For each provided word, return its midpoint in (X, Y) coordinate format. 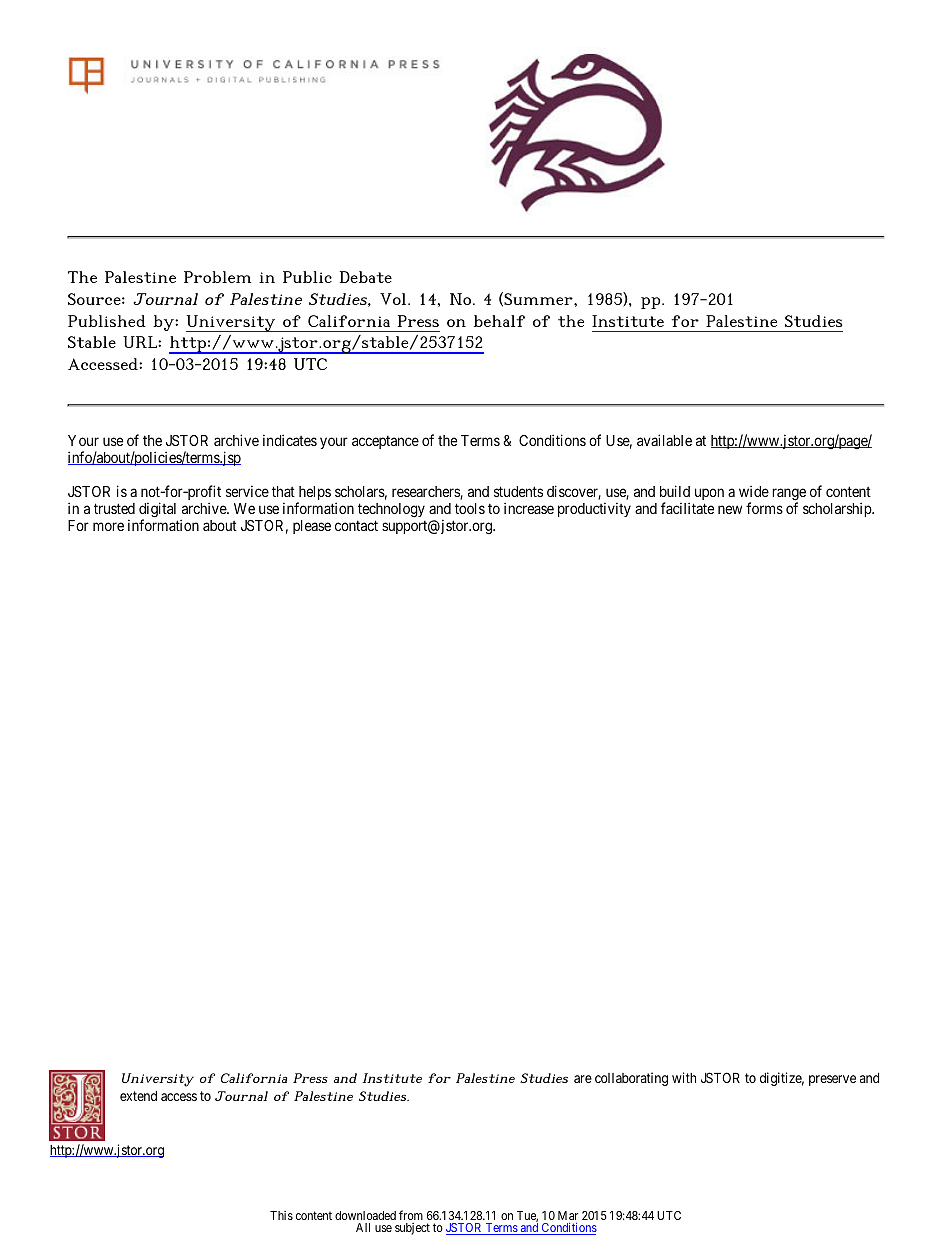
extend (138, 1096)
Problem (217, 277)
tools (470, 508)
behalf (499, 321)
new (730, 509)
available (664, 440)
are (583, 1079)
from (411, 1215)
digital (157, 511)
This (281, 1215)
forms (764, 508)
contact (356, 525)
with (684, 1077)
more (108, 526)
